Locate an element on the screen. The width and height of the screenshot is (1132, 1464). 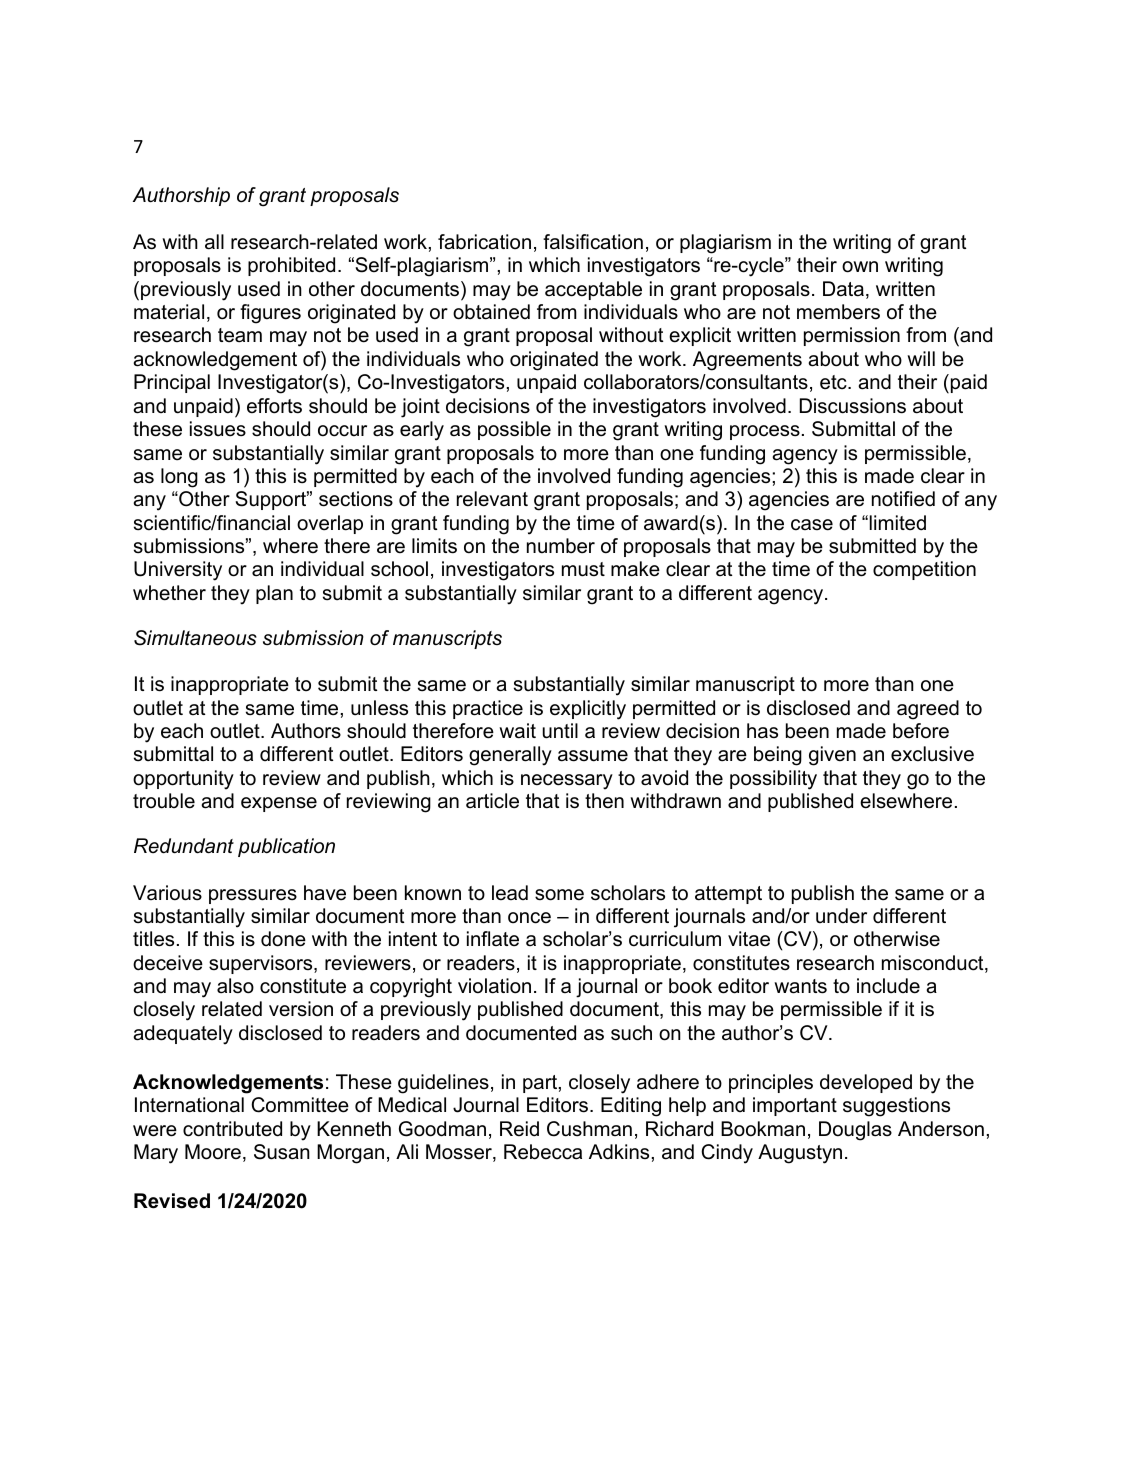
supervisors is located at coordinates (262, 964).
